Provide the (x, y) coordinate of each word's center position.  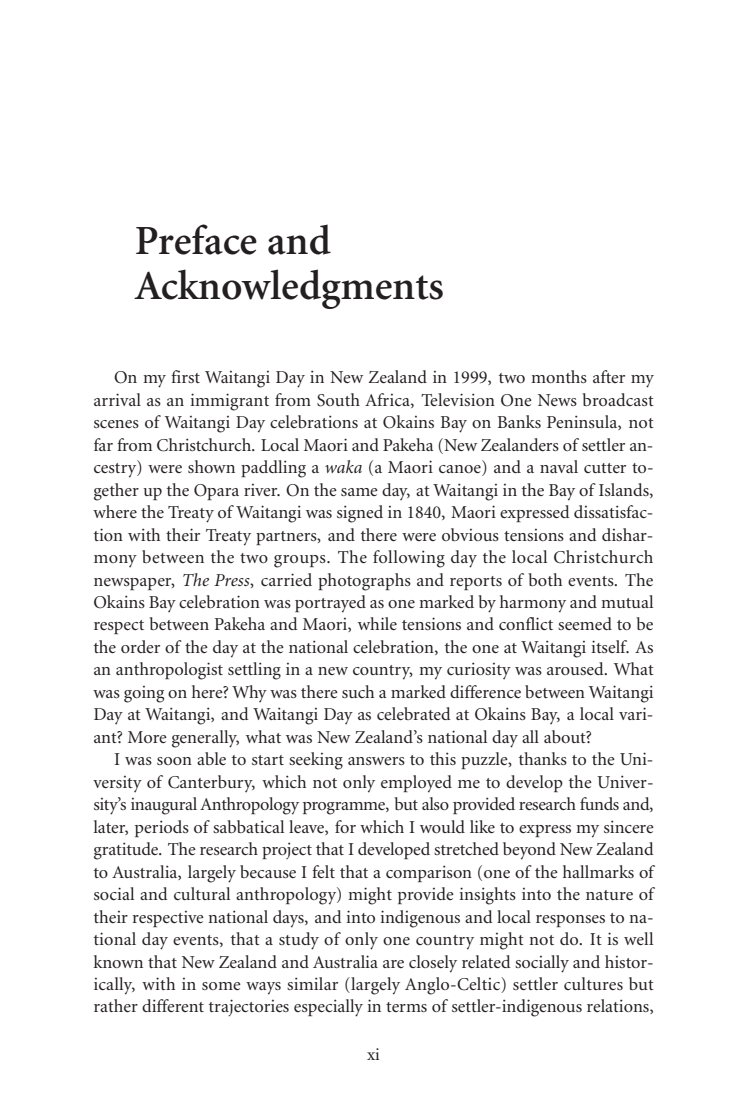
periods (162, 828)
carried (286, 579)
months (559, 376)
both (545, 579)
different (173, 1005)
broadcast (618, 399)
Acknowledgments (288, 289)
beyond (529, 851)
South (338, 400)
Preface (196, 239)
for (345, 826)
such (358, 691)
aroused (576, 668)
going (144, 694)
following (409, 559)
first (185, 376)
